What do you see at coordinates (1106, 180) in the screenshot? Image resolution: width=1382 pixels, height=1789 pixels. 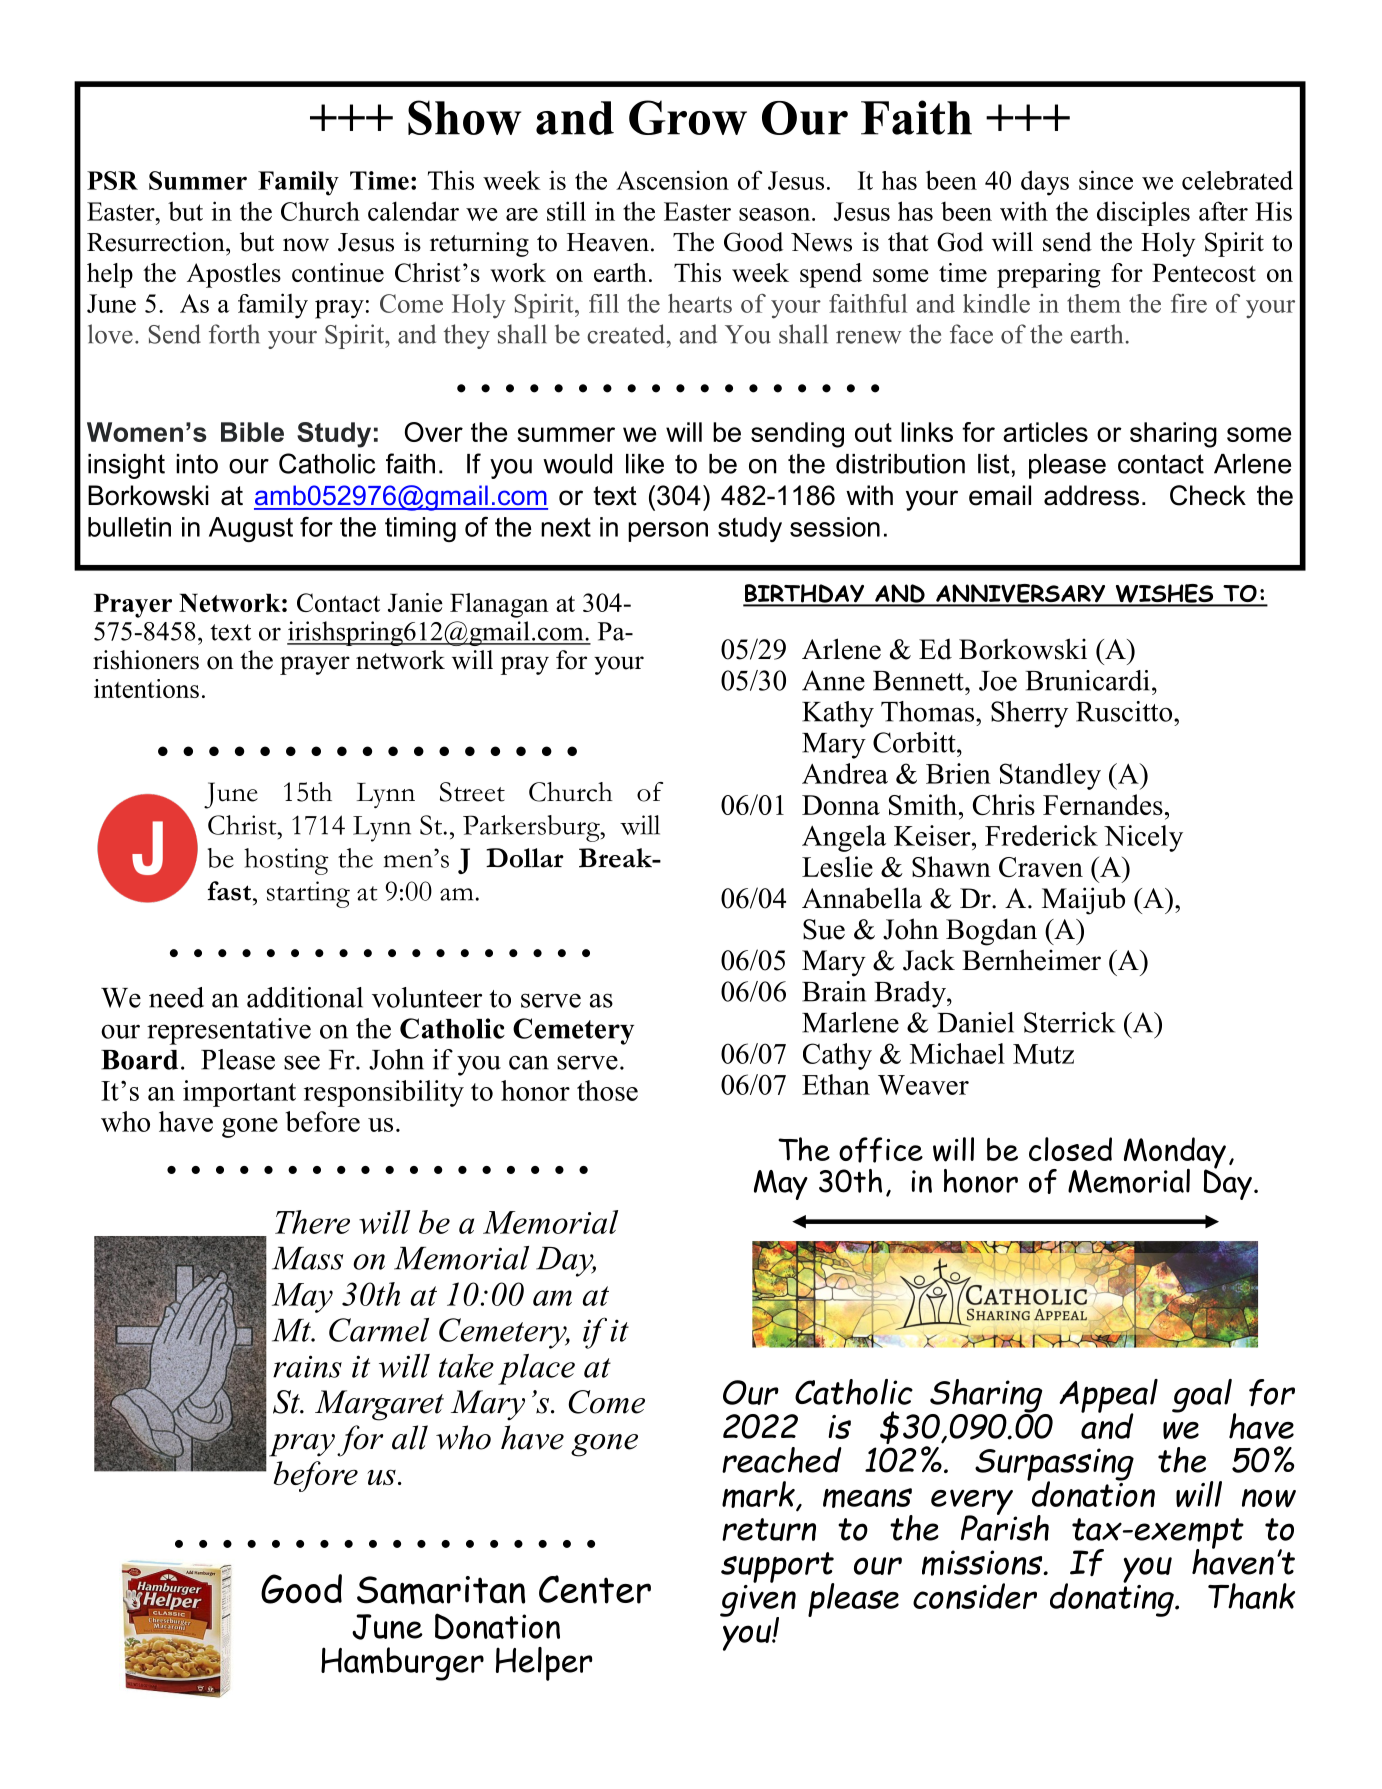 I see `since` at bounding box center [1106, 180].
